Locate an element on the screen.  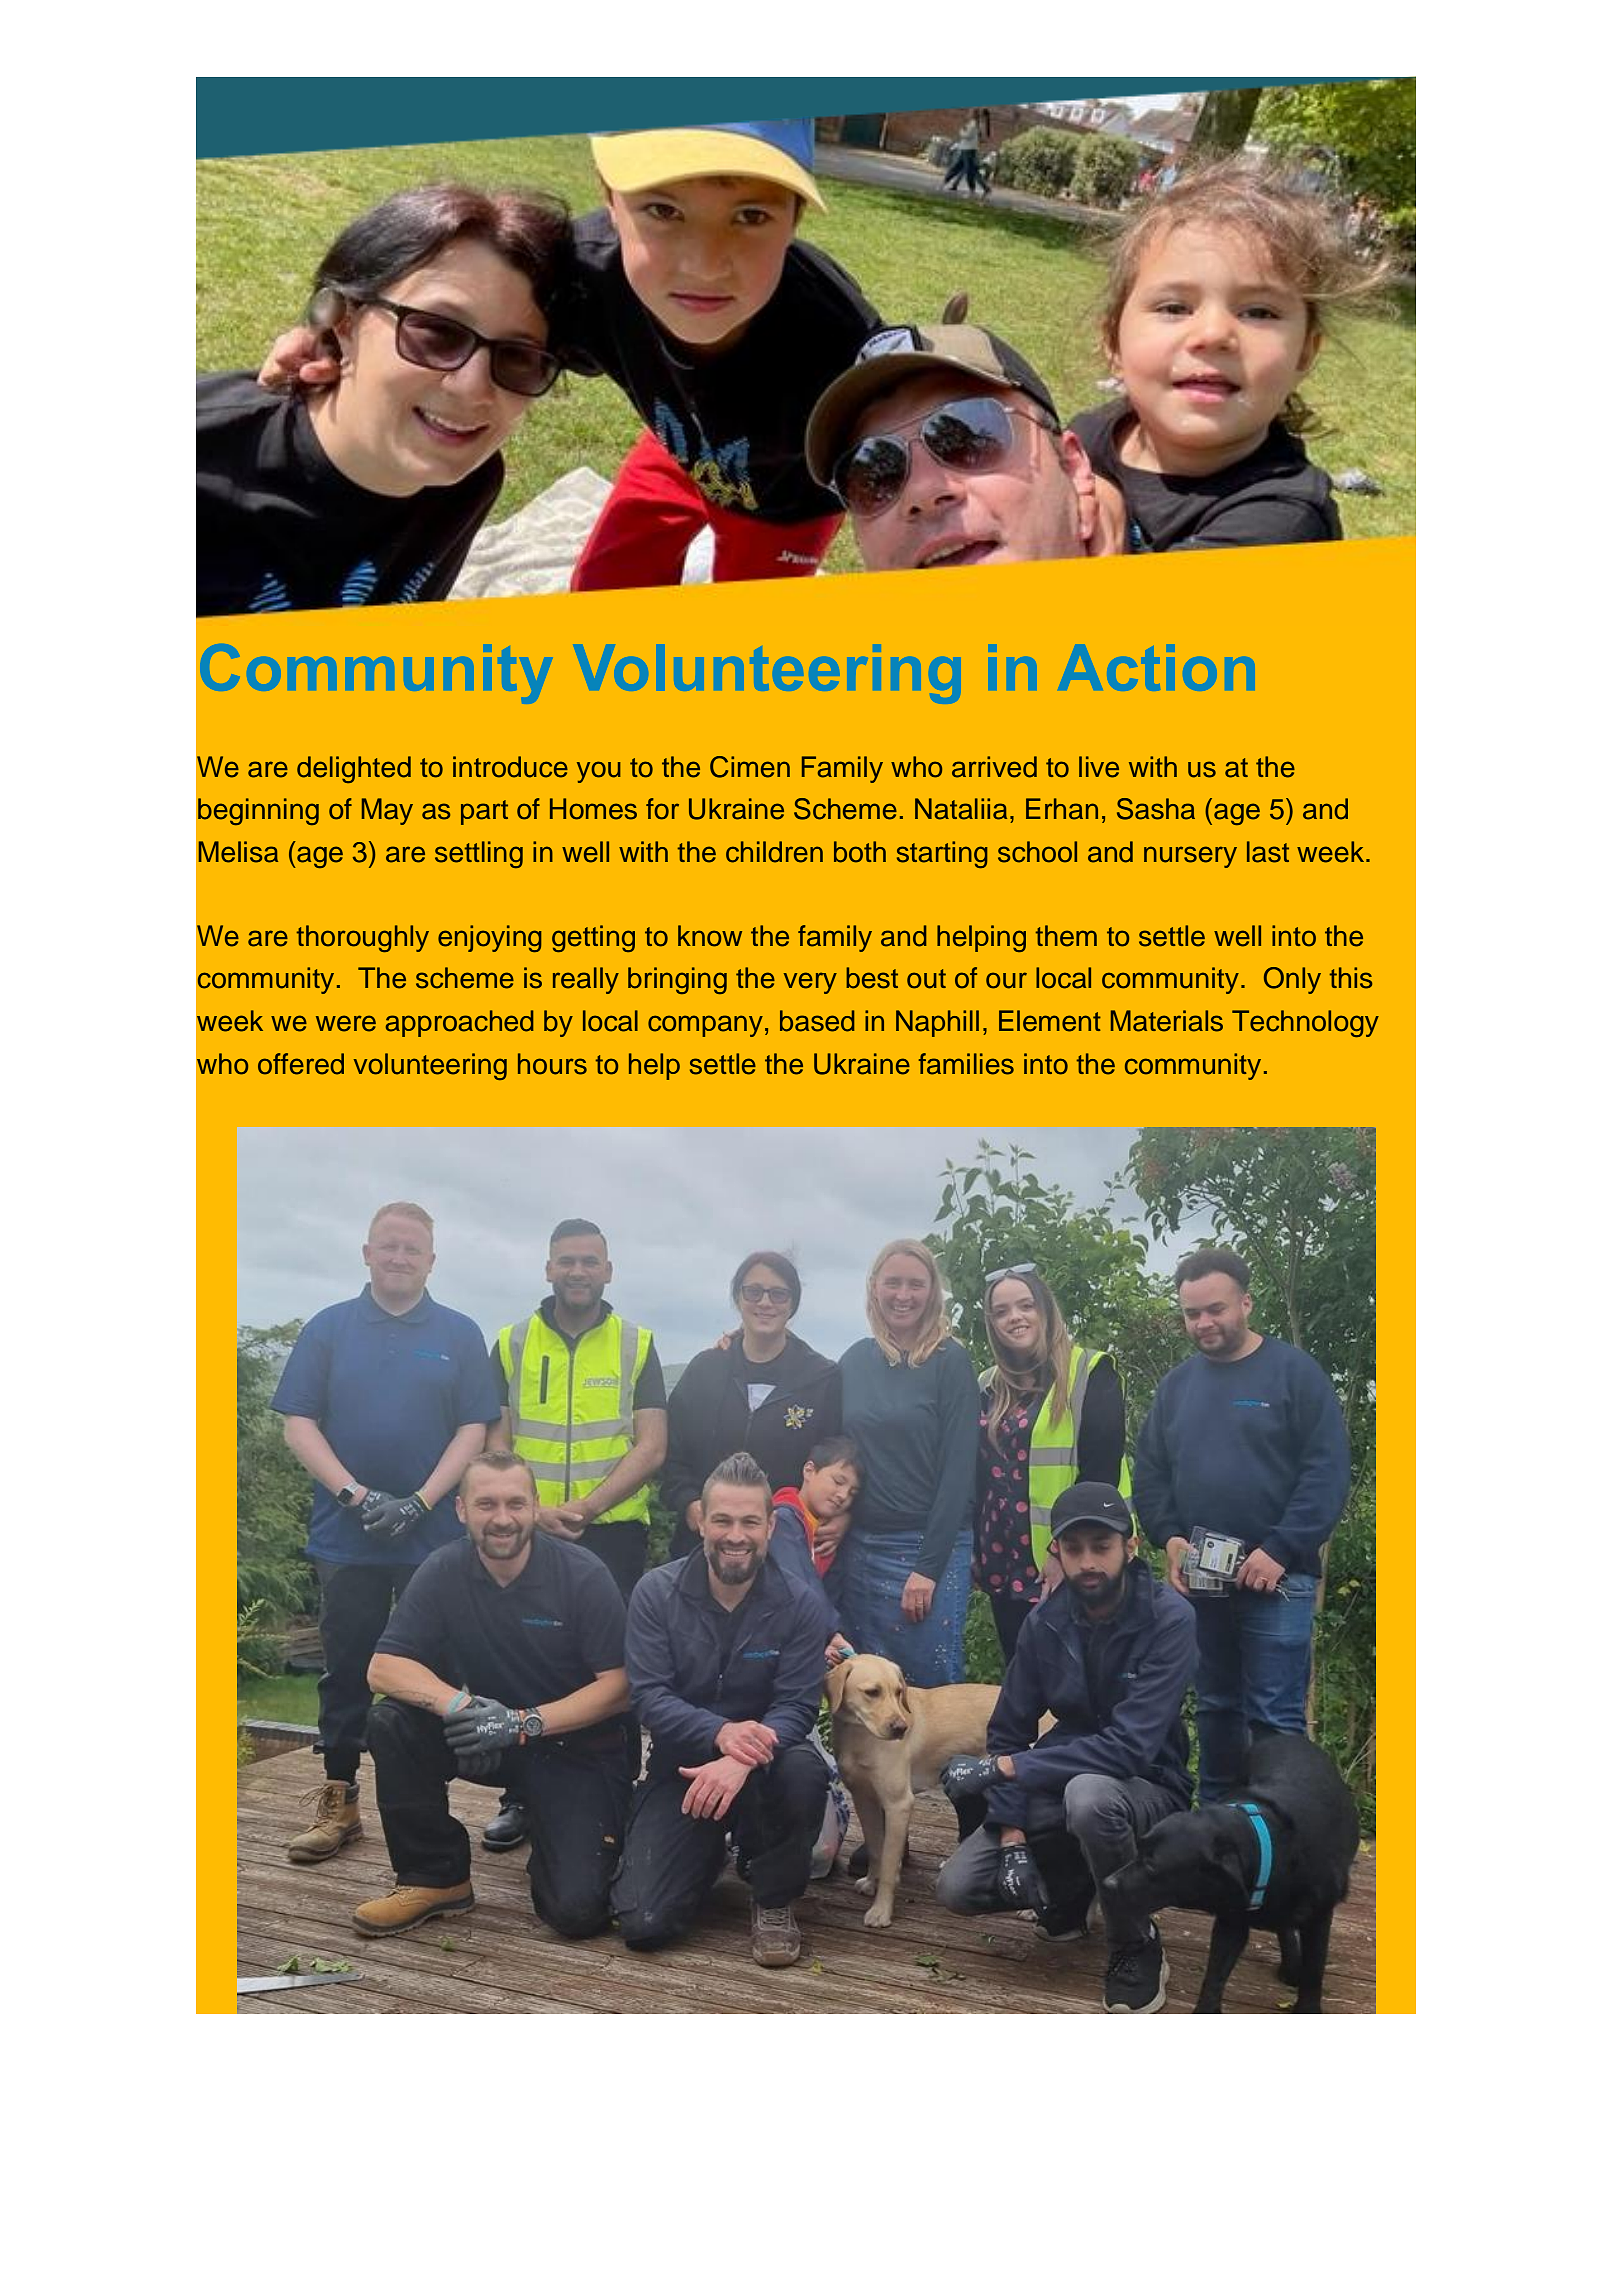
offered is located at coordinates (301, 1064).
